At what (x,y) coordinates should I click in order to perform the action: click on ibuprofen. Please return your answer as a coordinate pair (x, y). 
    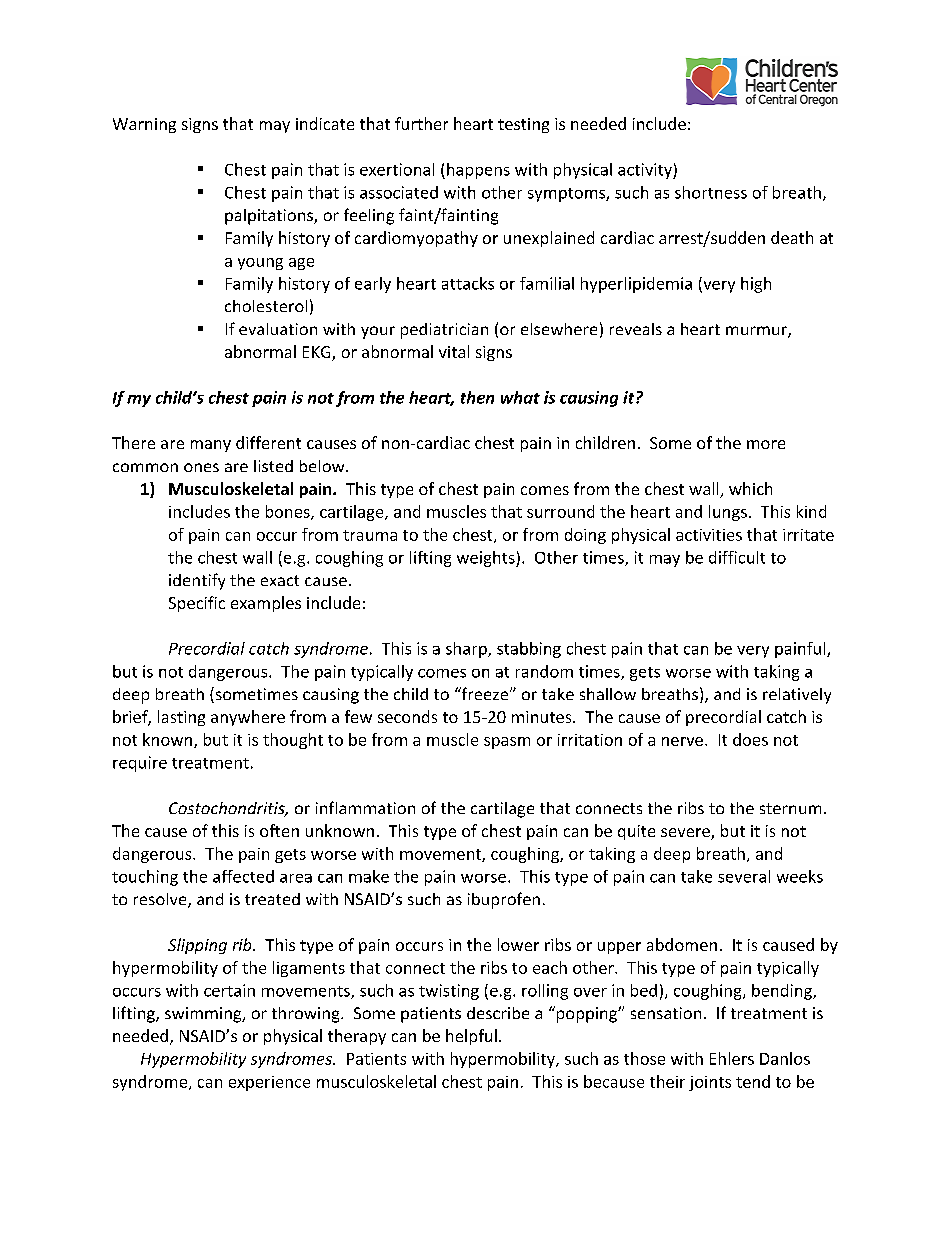
    Looking at the image, I should click on (504, 900).
